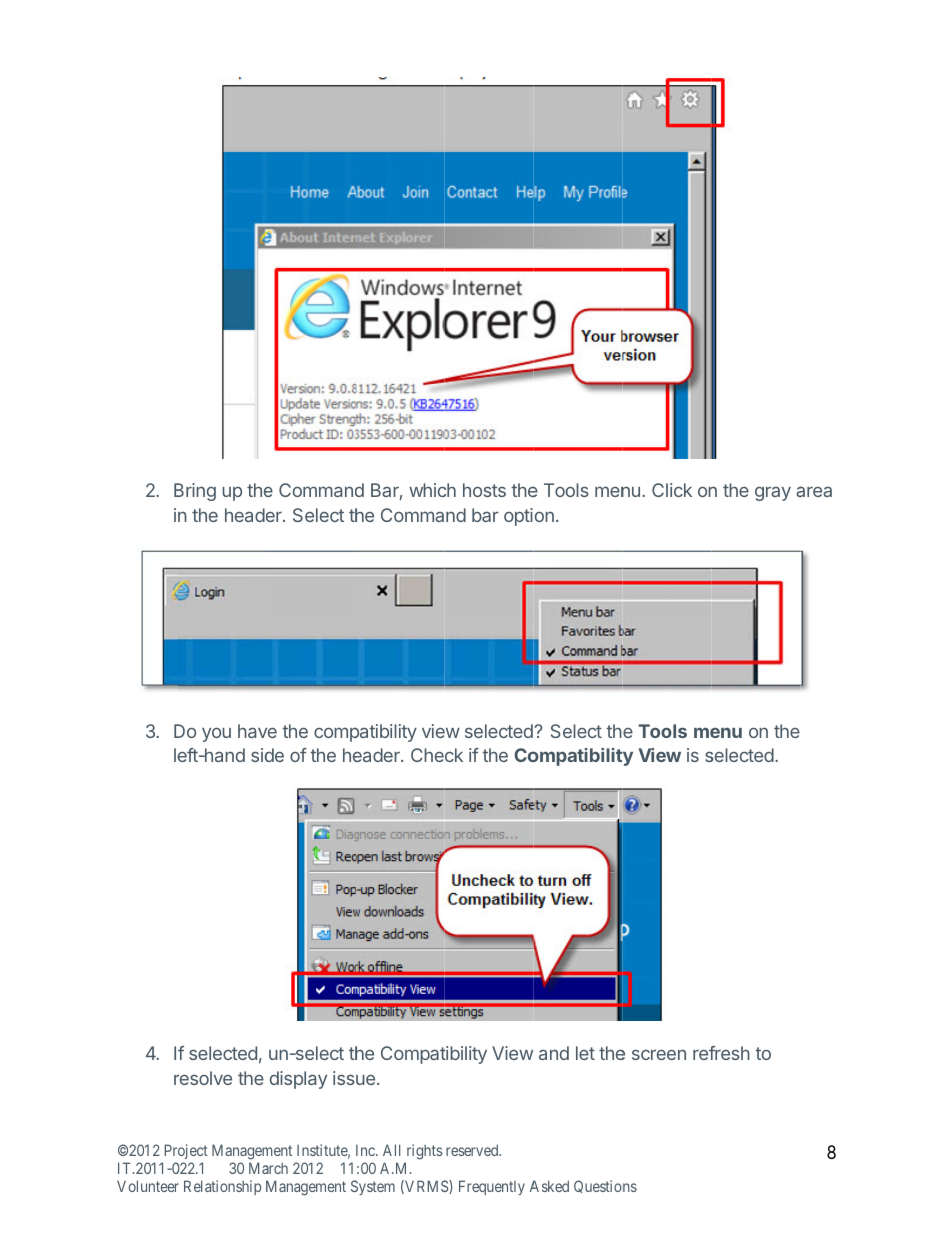 This screenshot has width=952, height=1233. What do you see at coordinates (659, 1054) in the screenshot?
I see `screen` at bounding box center [659, 1054].
